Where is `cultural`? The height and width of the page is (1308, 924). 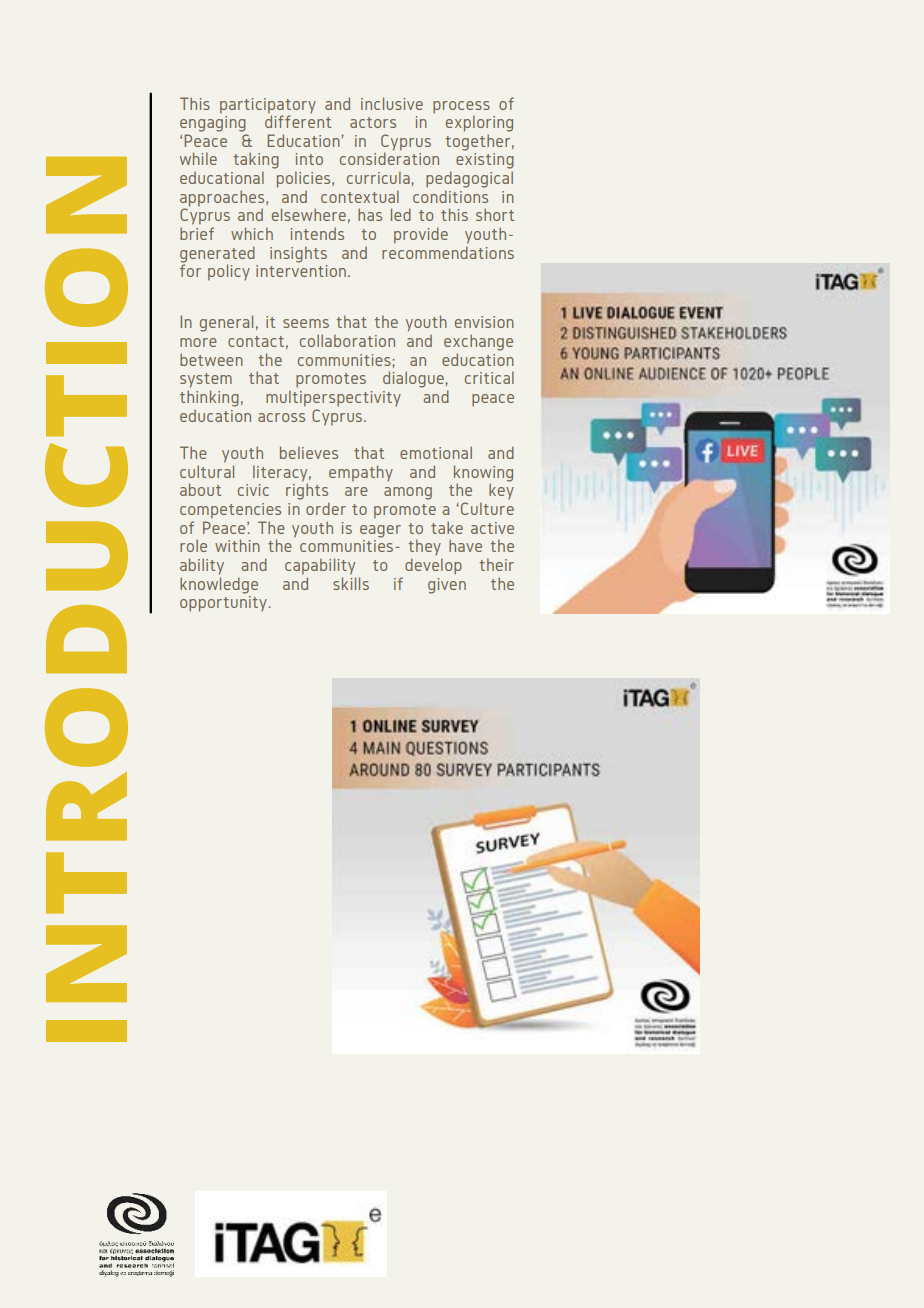
cultural is located at coordinates (207, 471).
